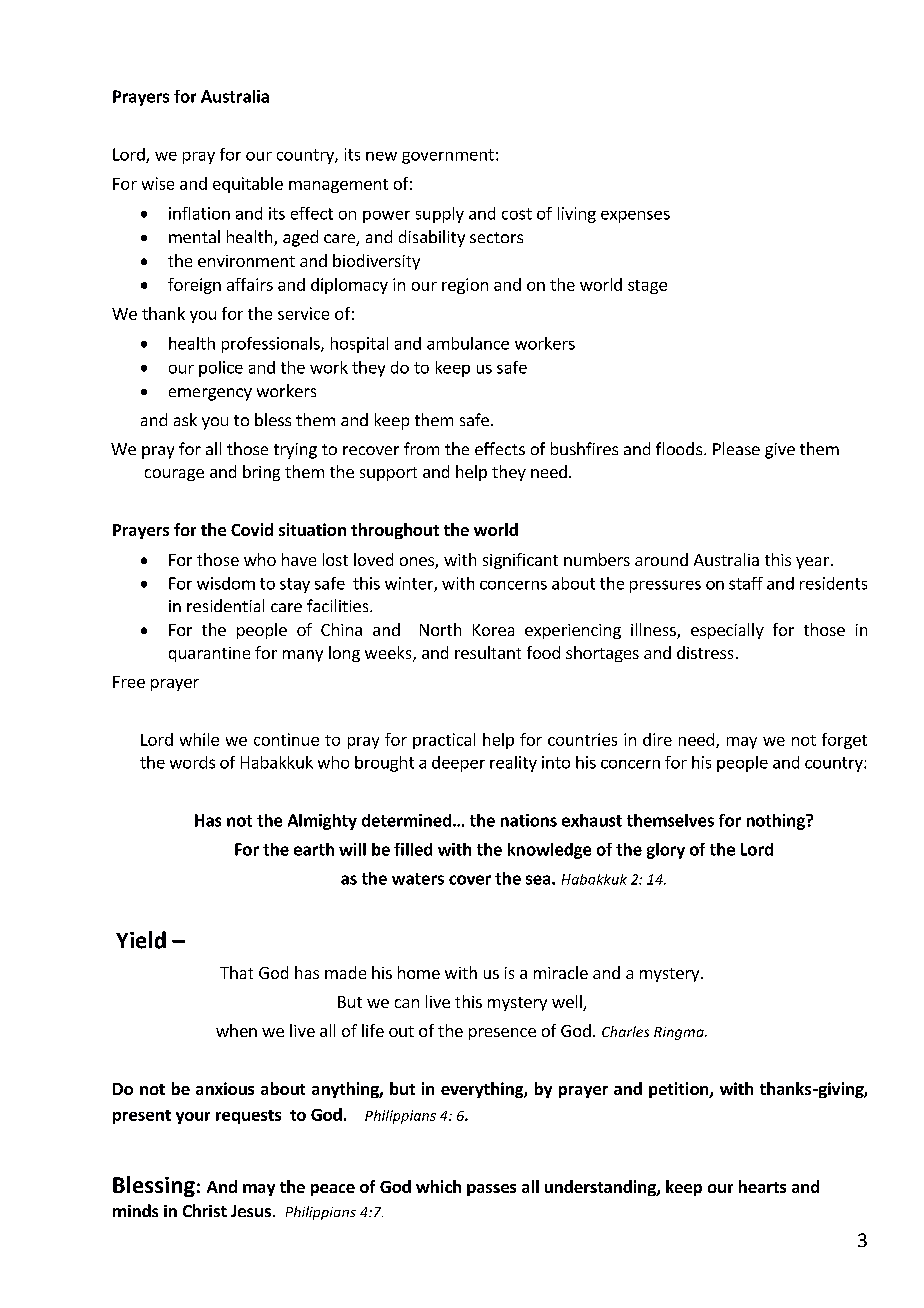 This screenshot has height=1308, width=924. Describe the element at coordinates (491, 1190) in the screenshot. I see `passes` at that location.
